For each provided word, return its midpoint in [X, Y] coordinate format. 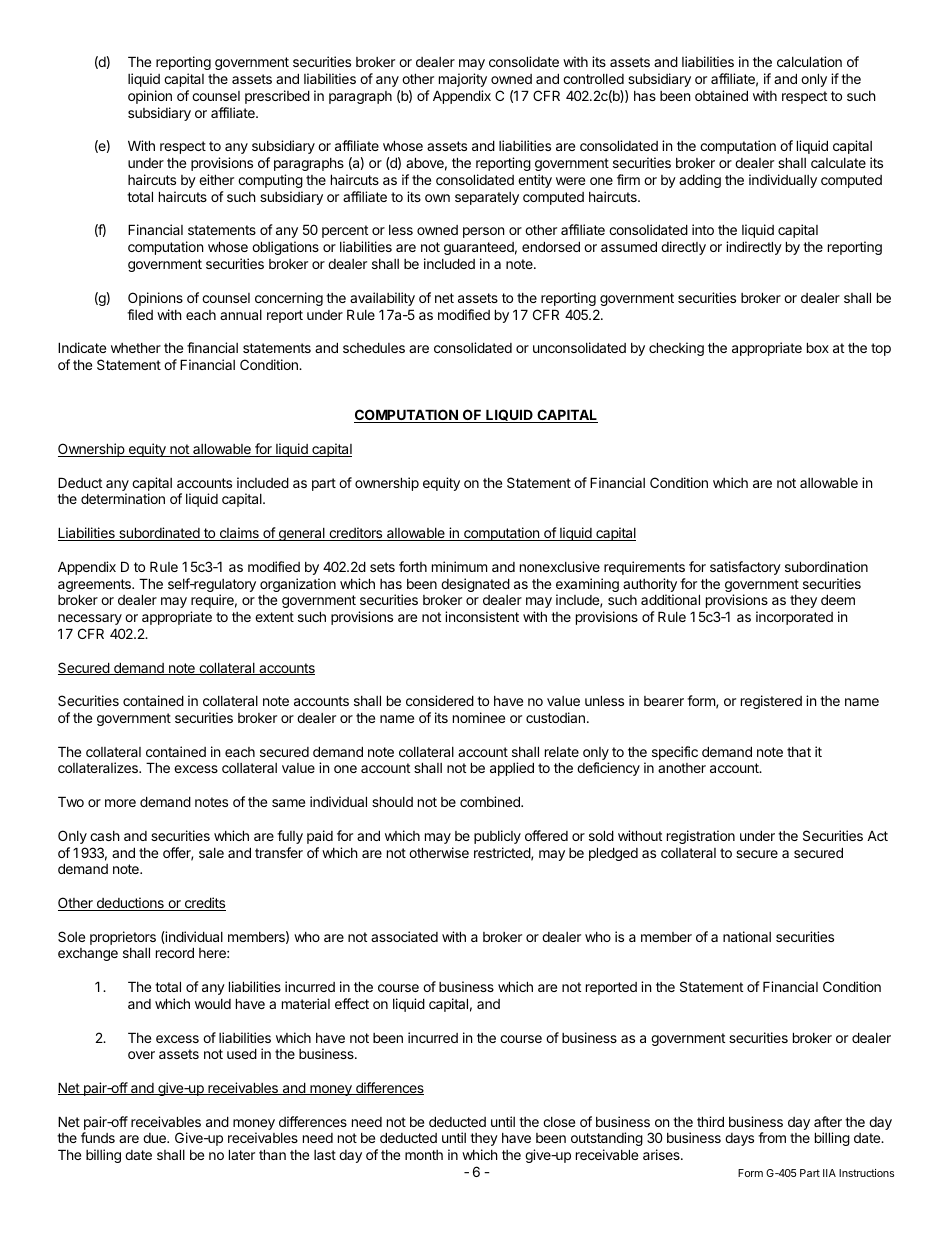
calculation [809, 61]
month [424, 1155]
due [155, 1138]
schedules [374, 347]
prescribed [277, 97]
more [120, 803]
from [772, 1137]
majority [463, 80]
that [799, 752]
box [818, 347]
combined [491, 801]
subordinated [159, 534]
